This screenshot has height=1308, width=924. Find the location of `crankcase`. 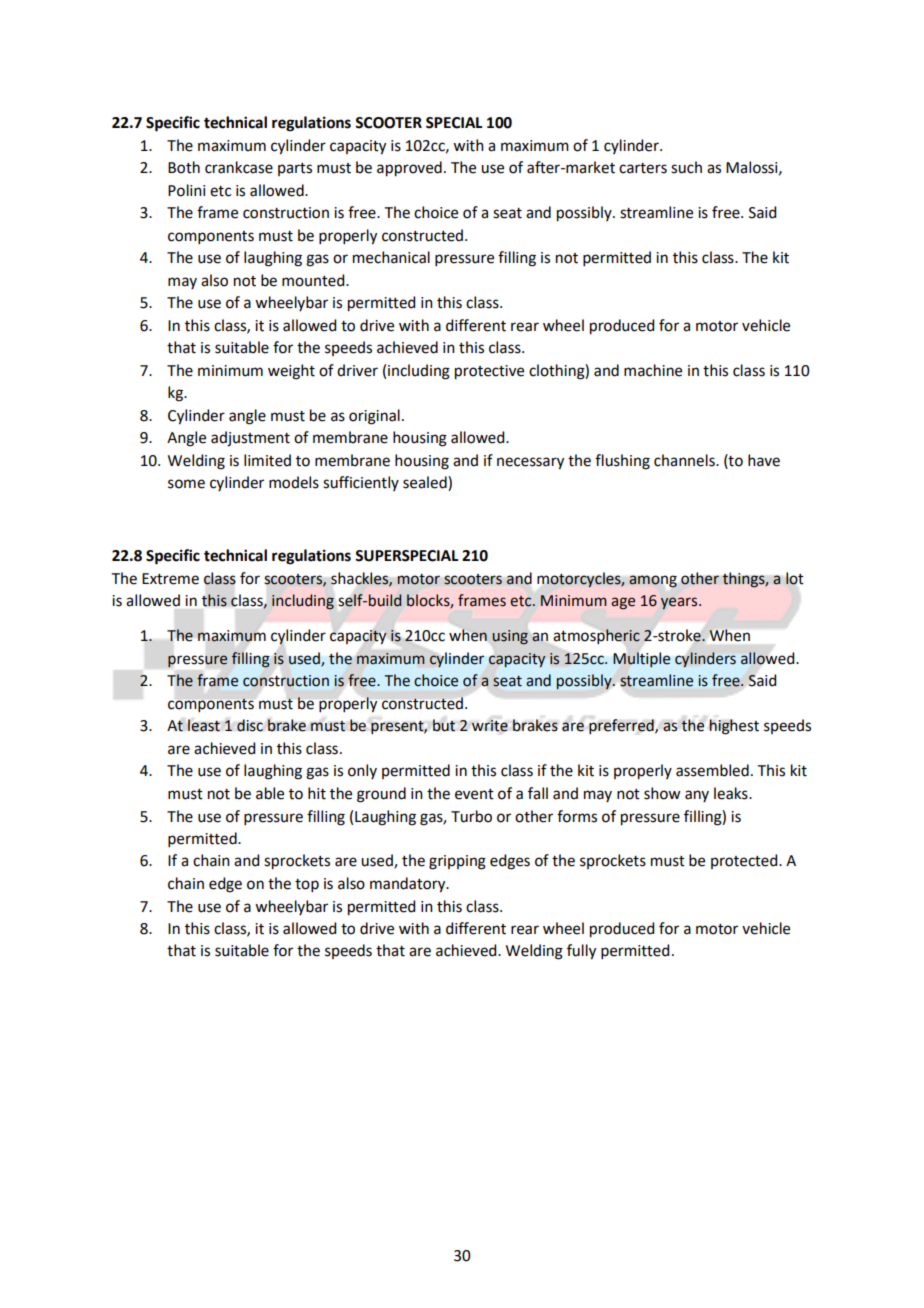

crankcase is located at coordinates (239, 167).
